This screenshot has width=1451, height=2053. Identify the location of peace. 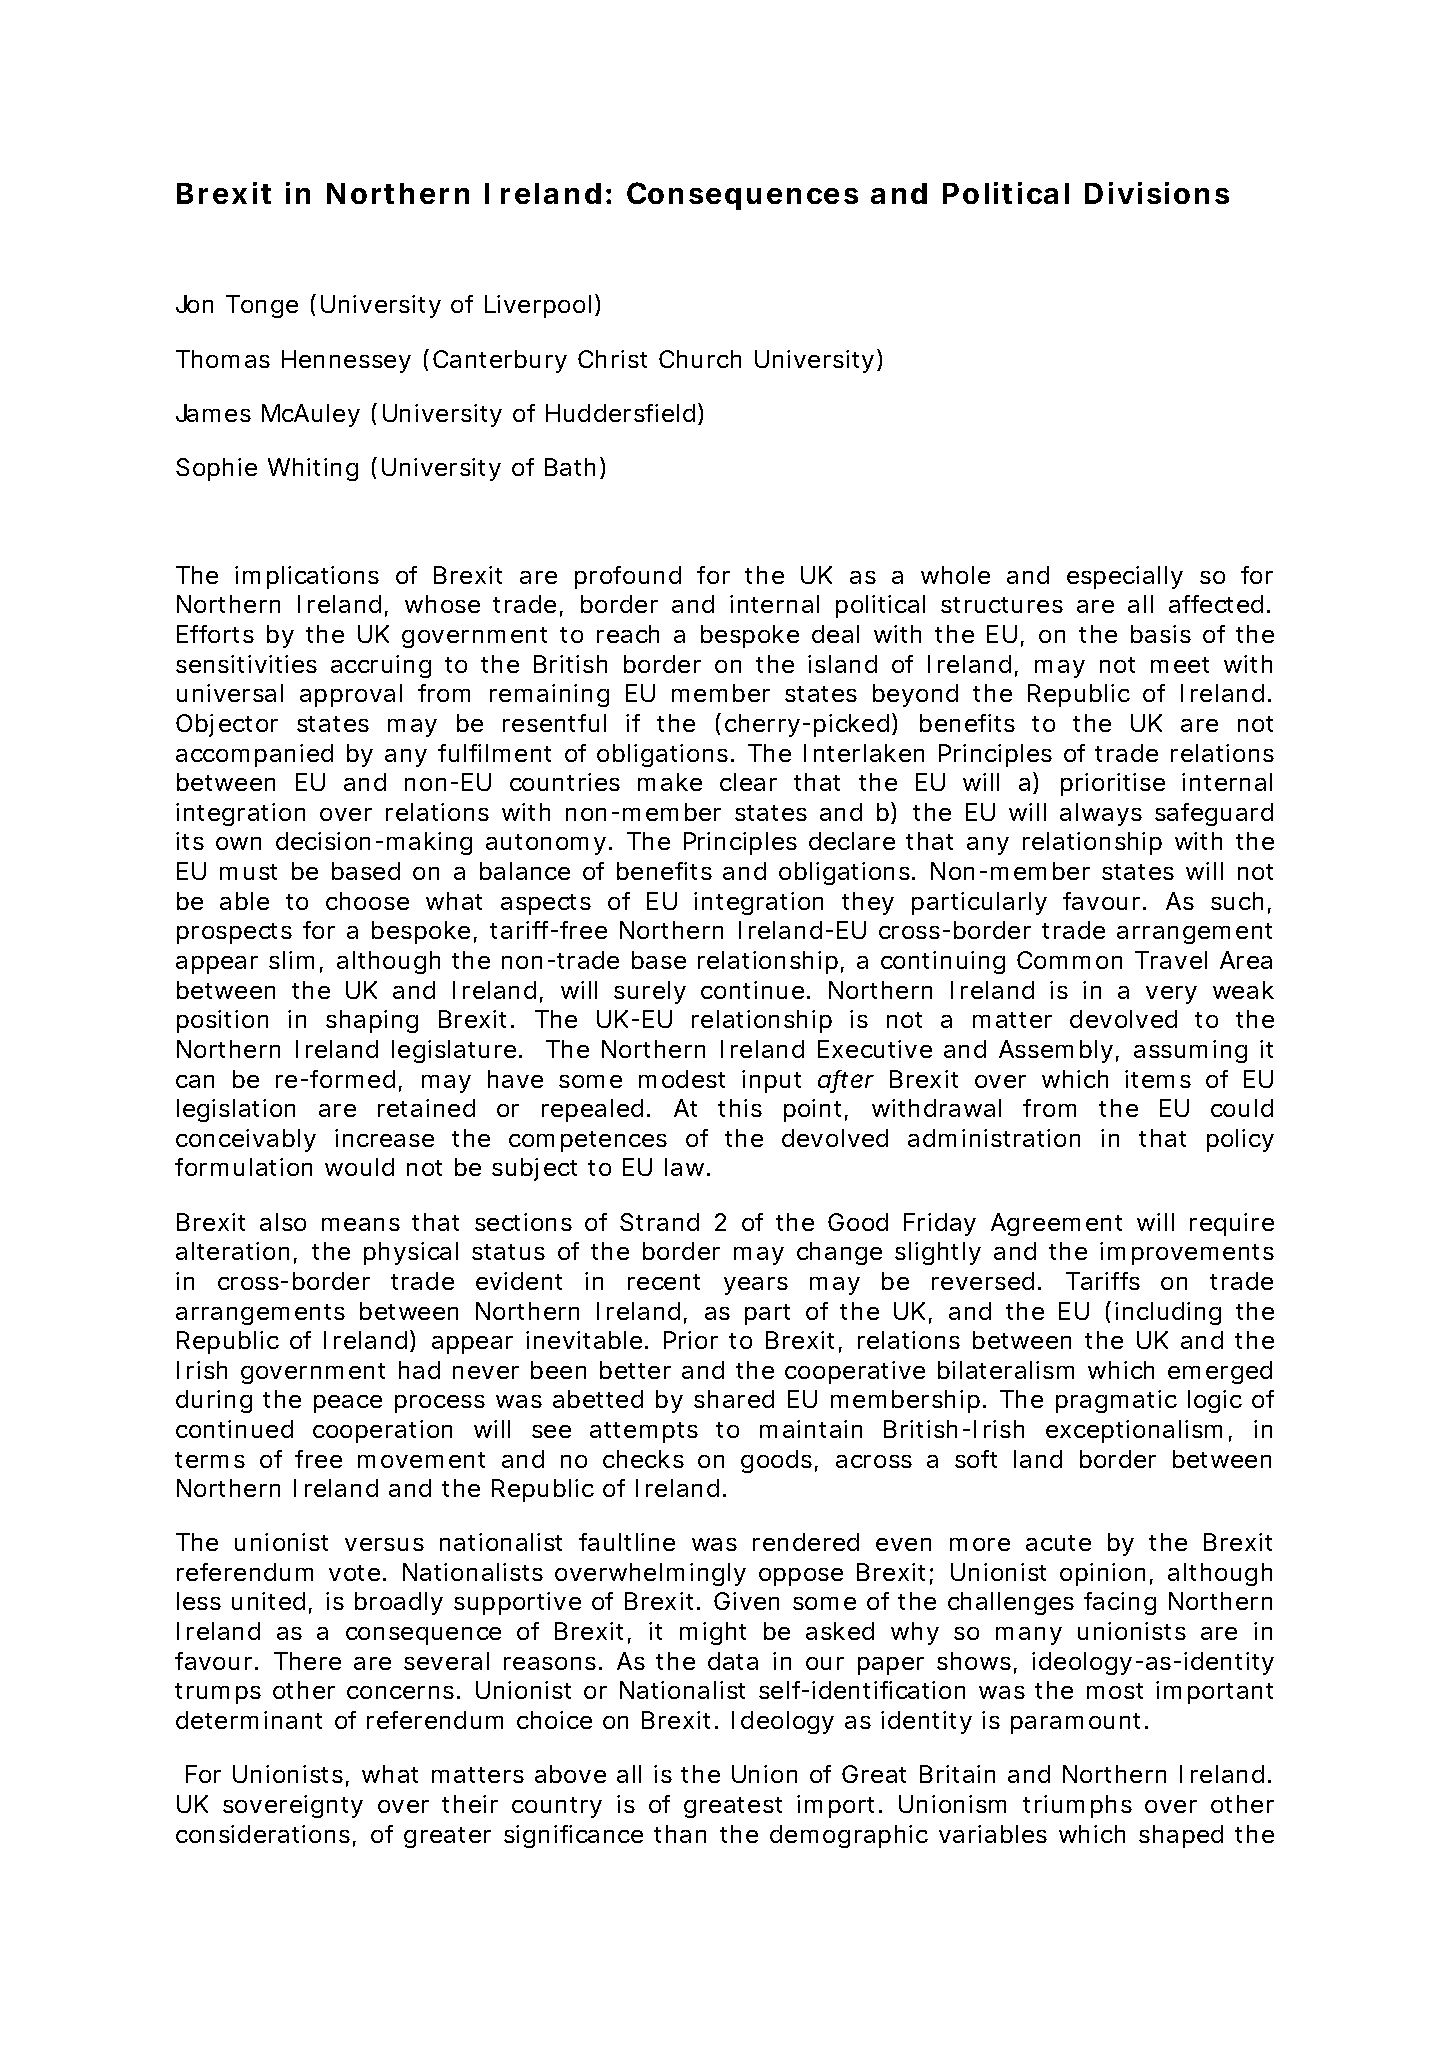
(348, 1404).
